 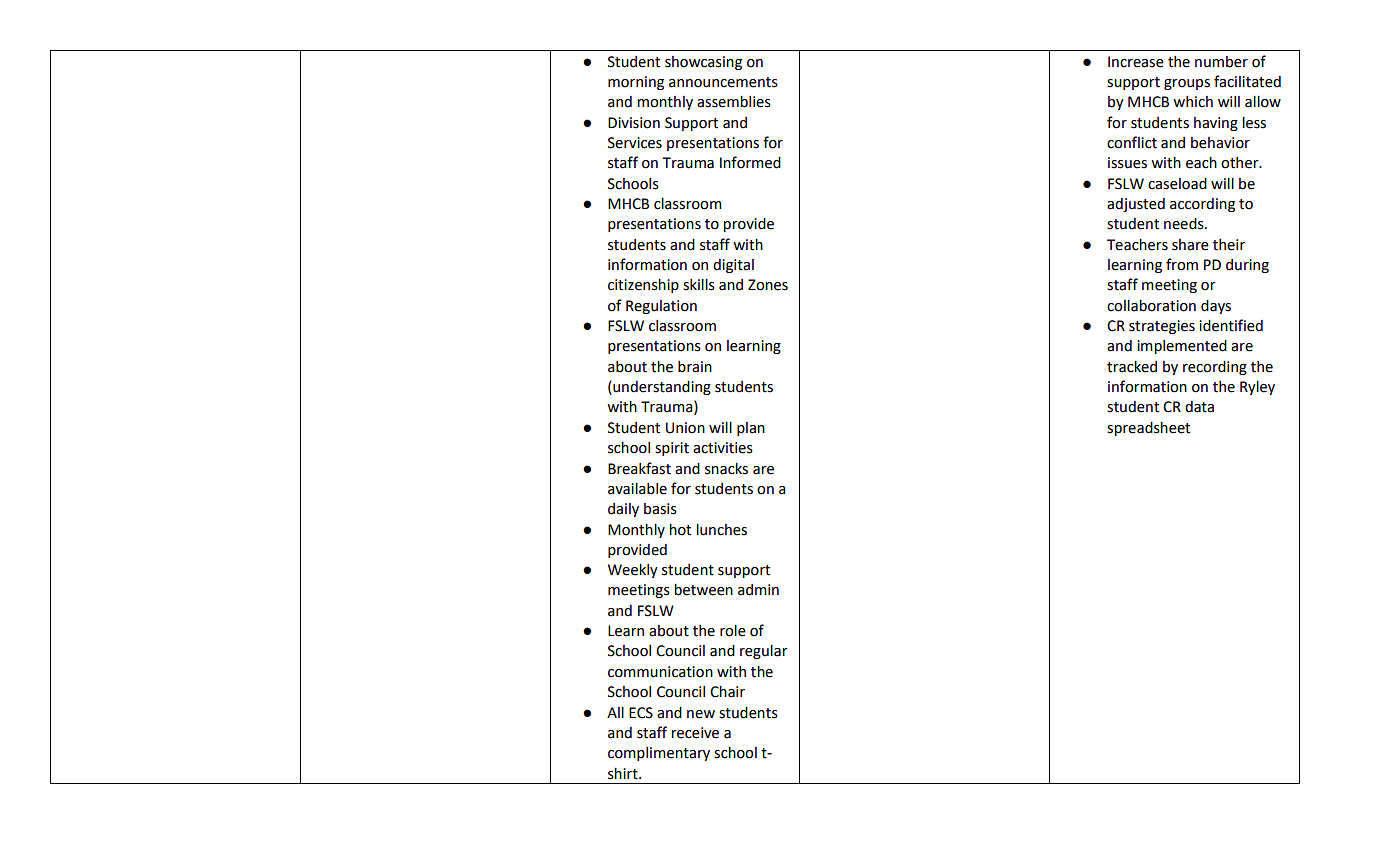 What do you see at coordinates (768, 285) in the screenshot?
I see `Zones` at bounding box center [768, 285].
